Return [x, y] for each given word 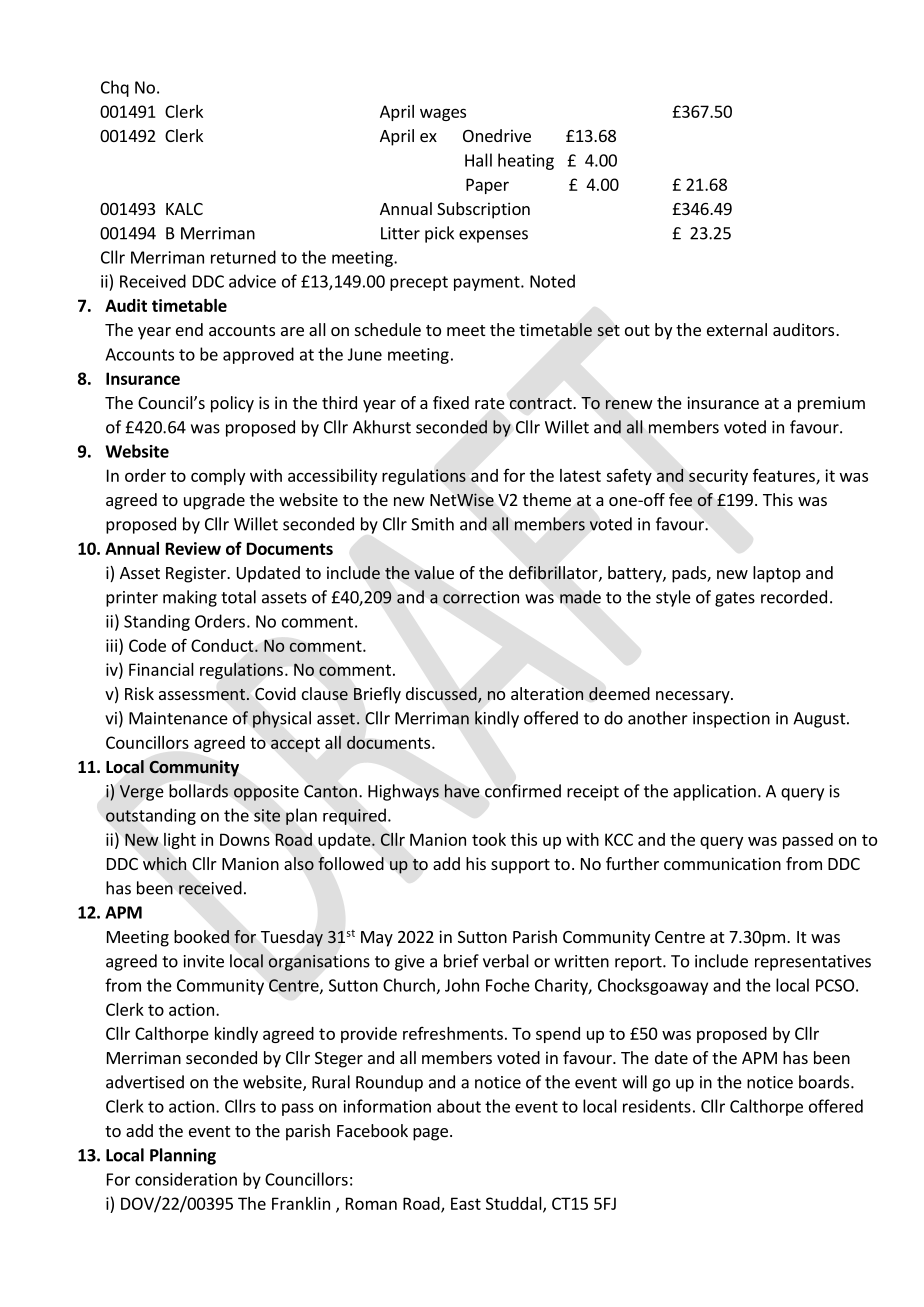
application [714, 792]
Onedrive [497, 135]
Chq [115, 88]
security [718, 477]
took [489, 839]
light [180, 841]
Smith [432, 524]
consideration [186, 1179]
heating [526, 161]
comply [218, 477]
